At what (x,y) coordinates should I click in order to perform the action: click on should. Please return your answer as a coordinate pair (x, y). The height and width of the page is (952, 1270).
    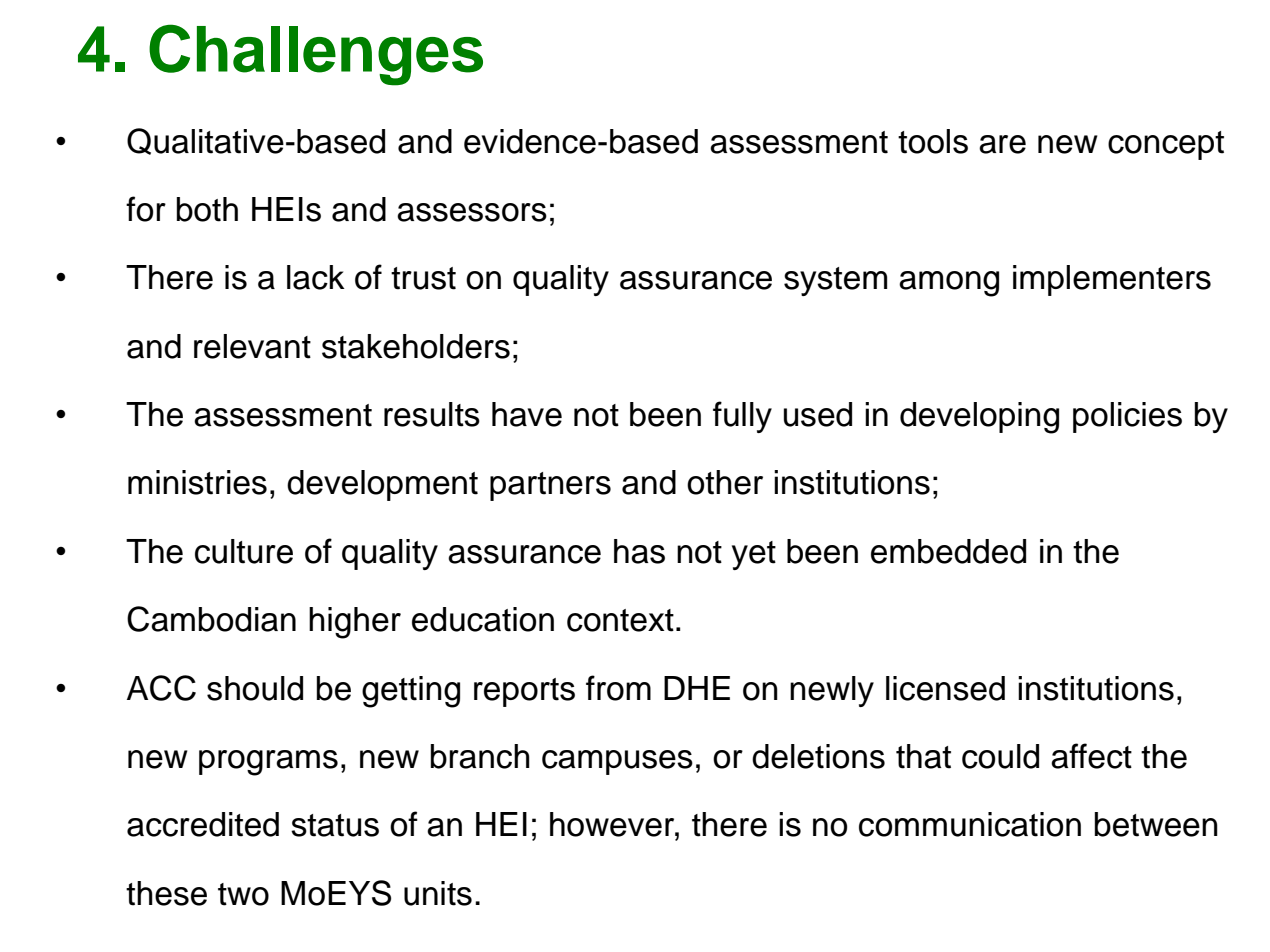
    Looking at the image, I should click on (255, 688).
